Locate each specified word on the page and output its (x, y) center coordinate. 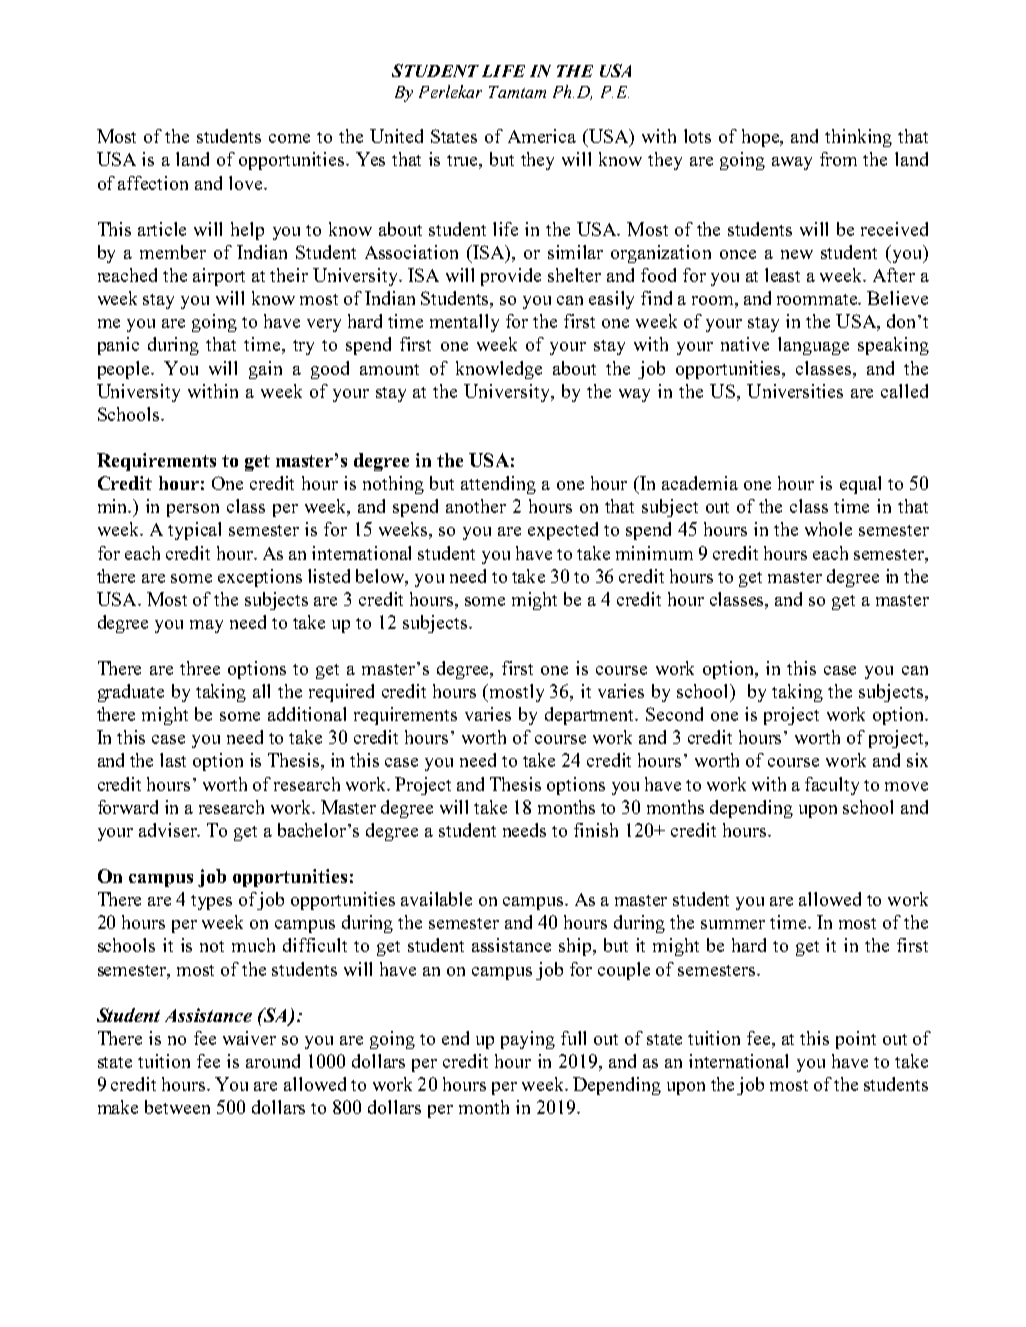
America (542, 136)
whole (828, 529)
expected (563, 531)
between (177, 1107)
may (206, 626)
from (838, 159)
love (247, 183)
